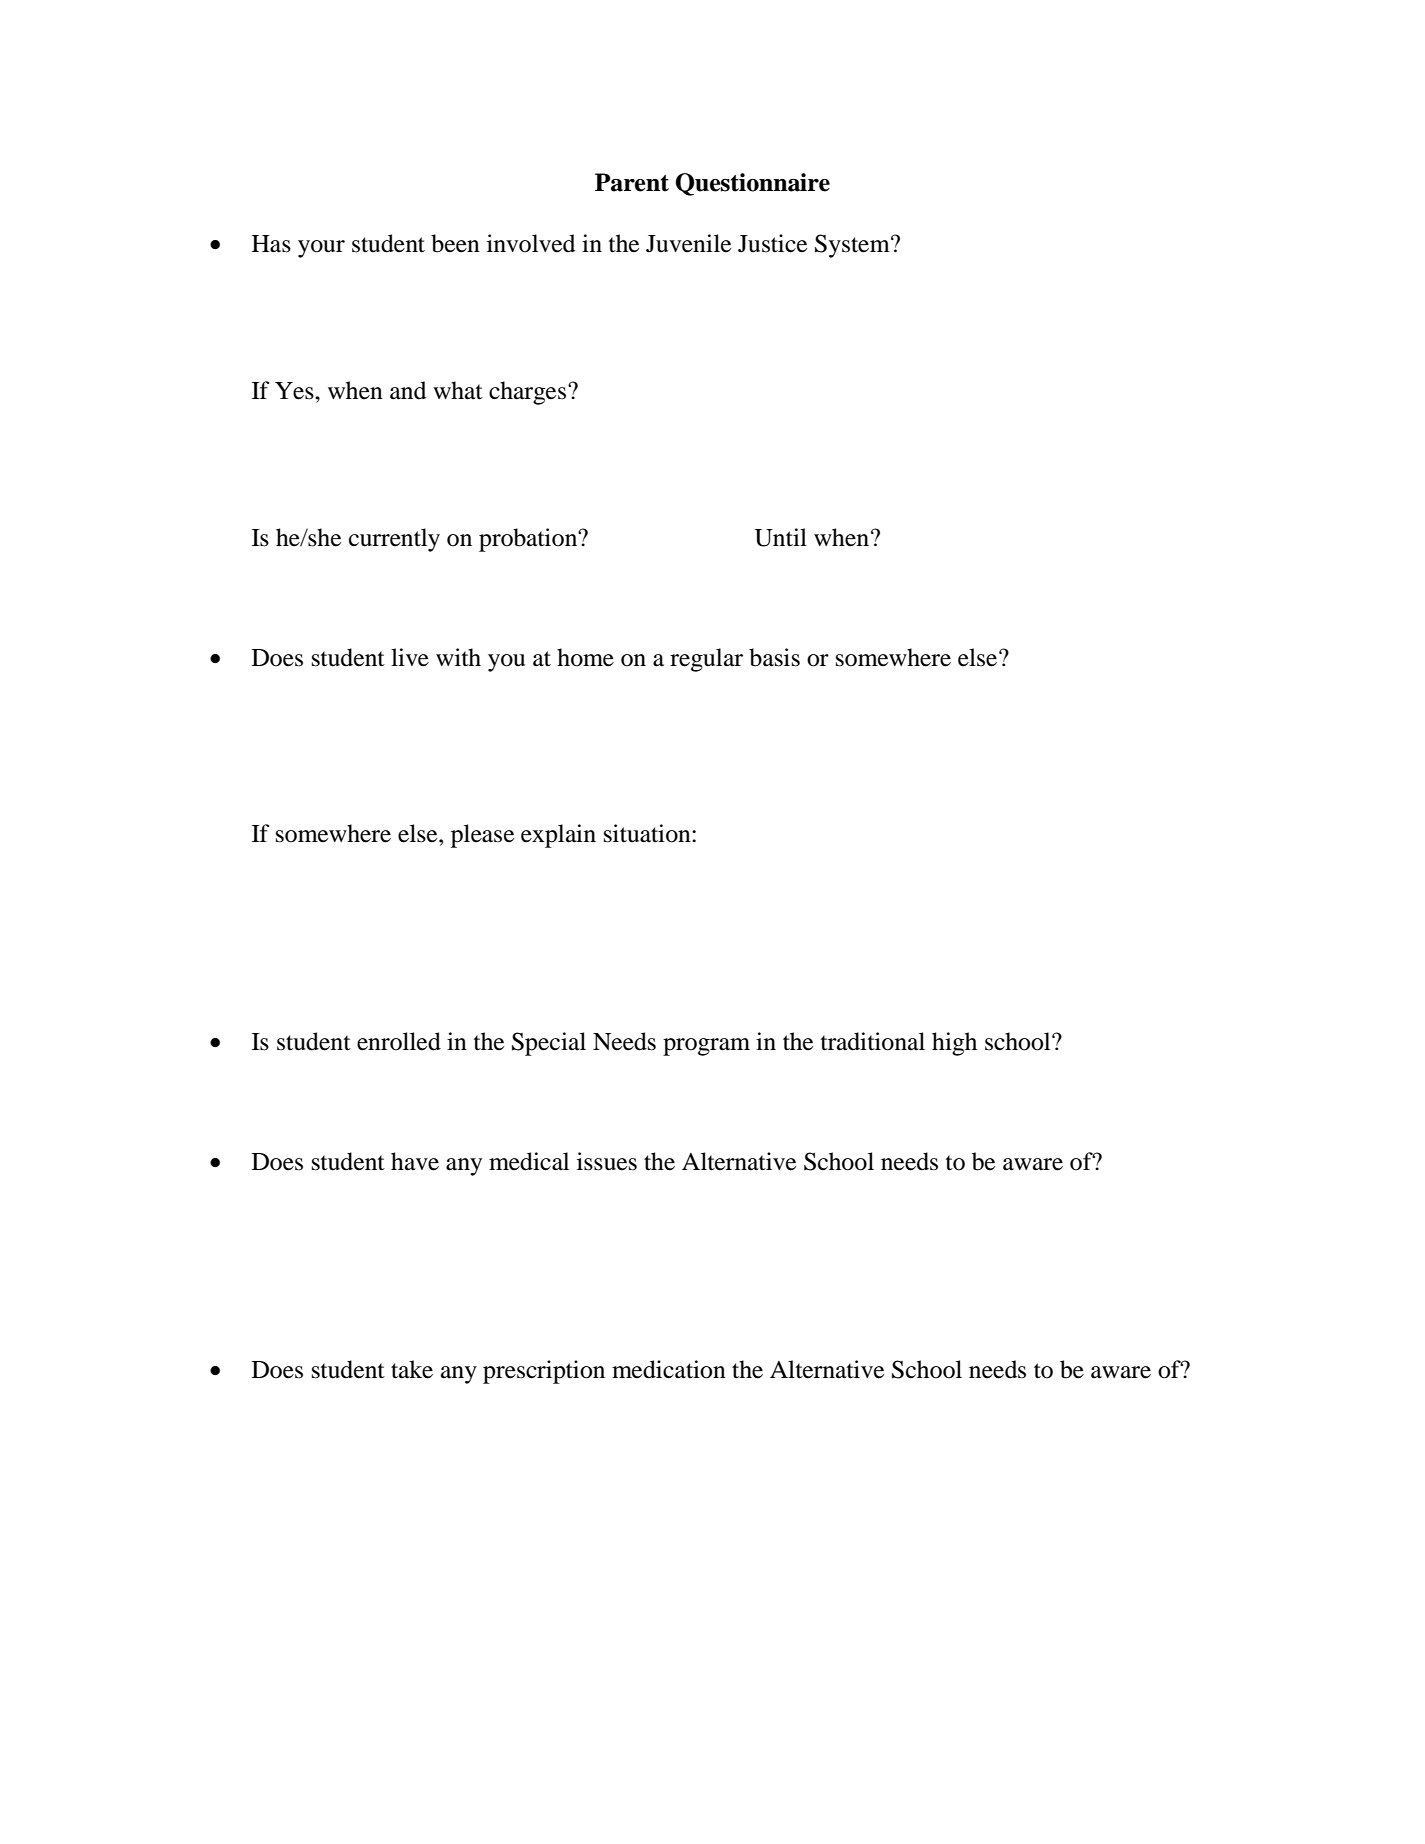  Describe the element at coordinates (632, 182) in the document. I see `Parent` at that location.
